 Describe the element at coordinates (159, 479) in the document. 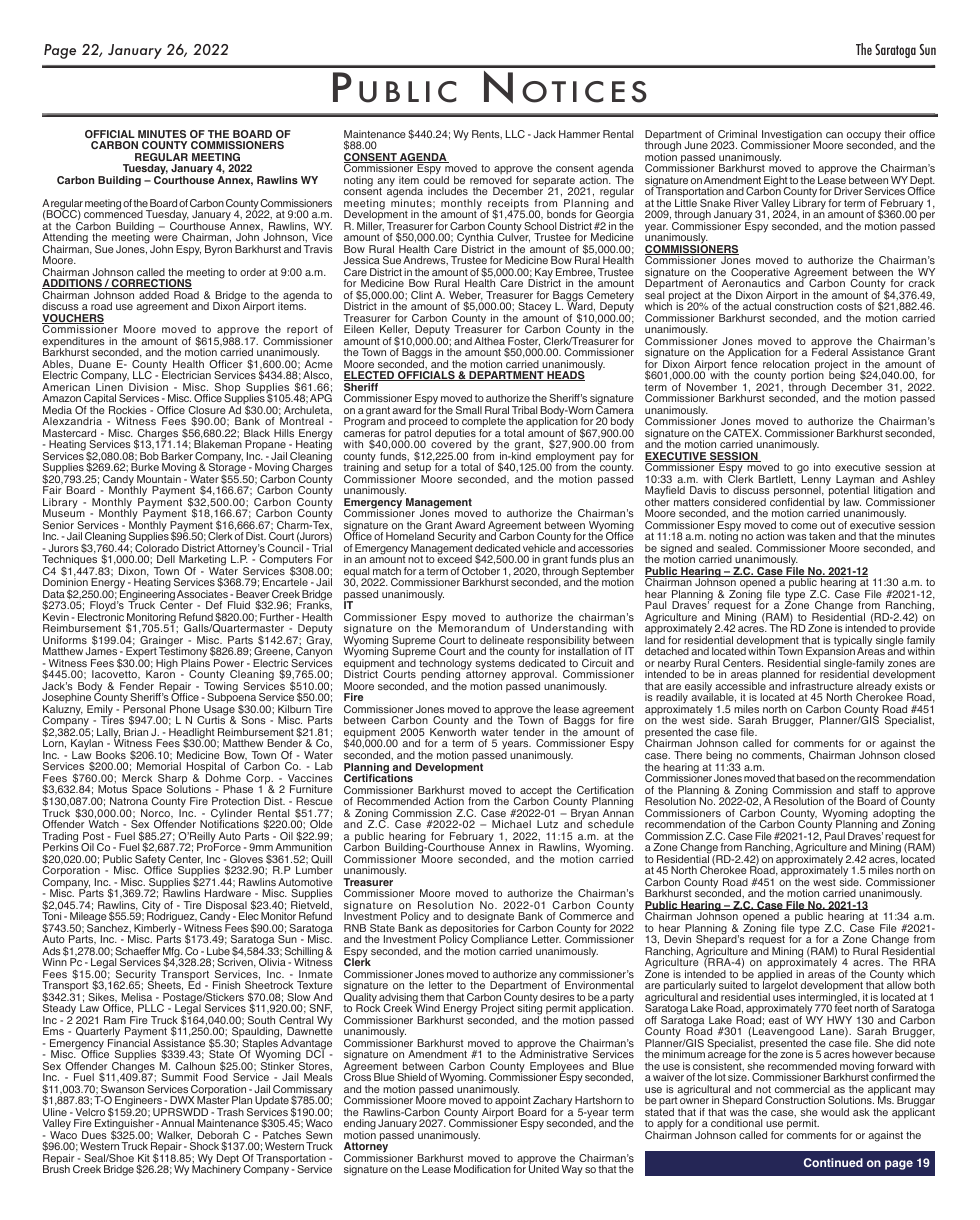

I see `Mountain` at that location.
